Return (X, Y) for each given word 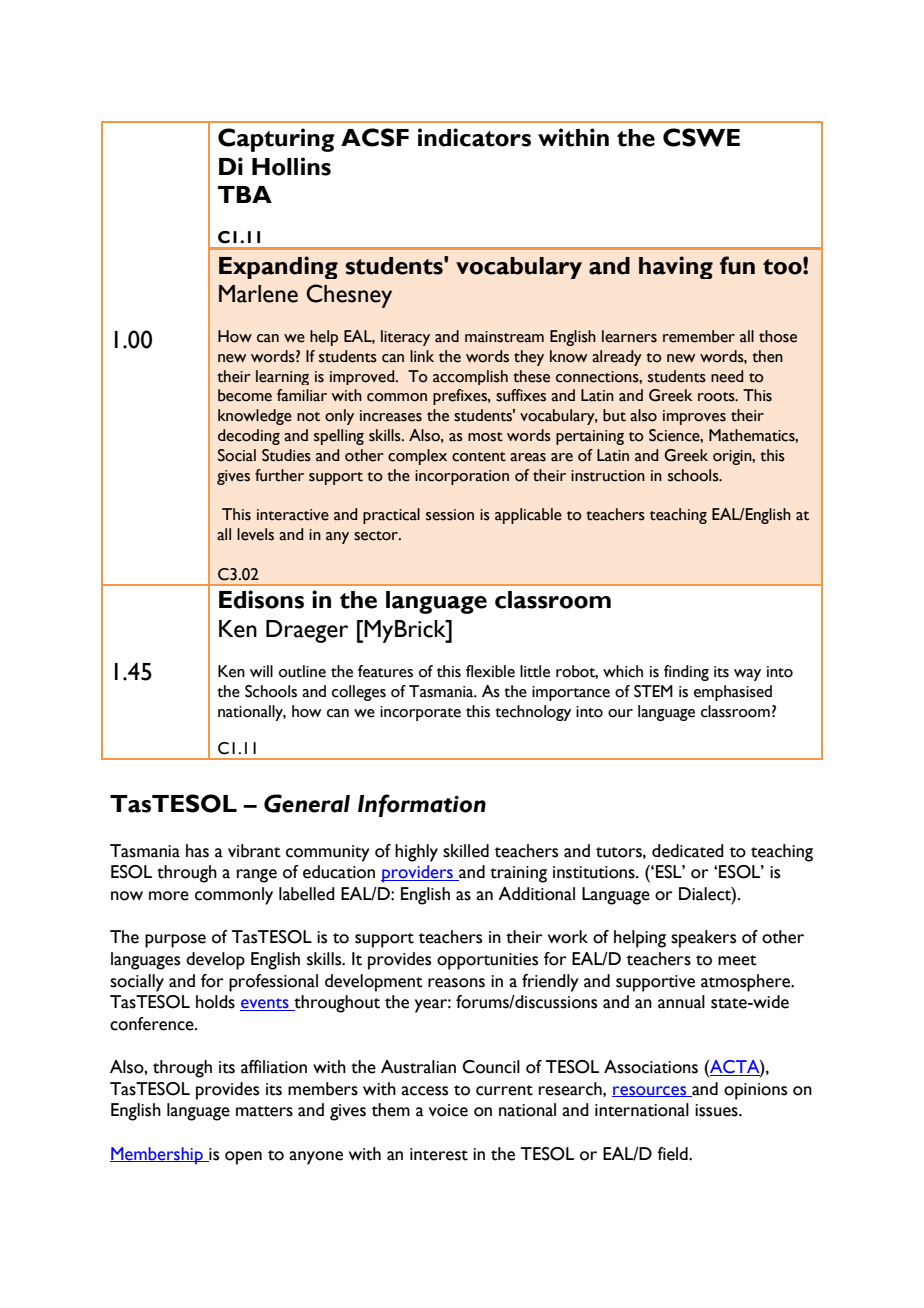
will (261, 671)
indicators (474, 137)
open (243, 1158)
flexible (490, 671)
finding (686, 673)
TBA (245, 194)
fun (737, 265)
